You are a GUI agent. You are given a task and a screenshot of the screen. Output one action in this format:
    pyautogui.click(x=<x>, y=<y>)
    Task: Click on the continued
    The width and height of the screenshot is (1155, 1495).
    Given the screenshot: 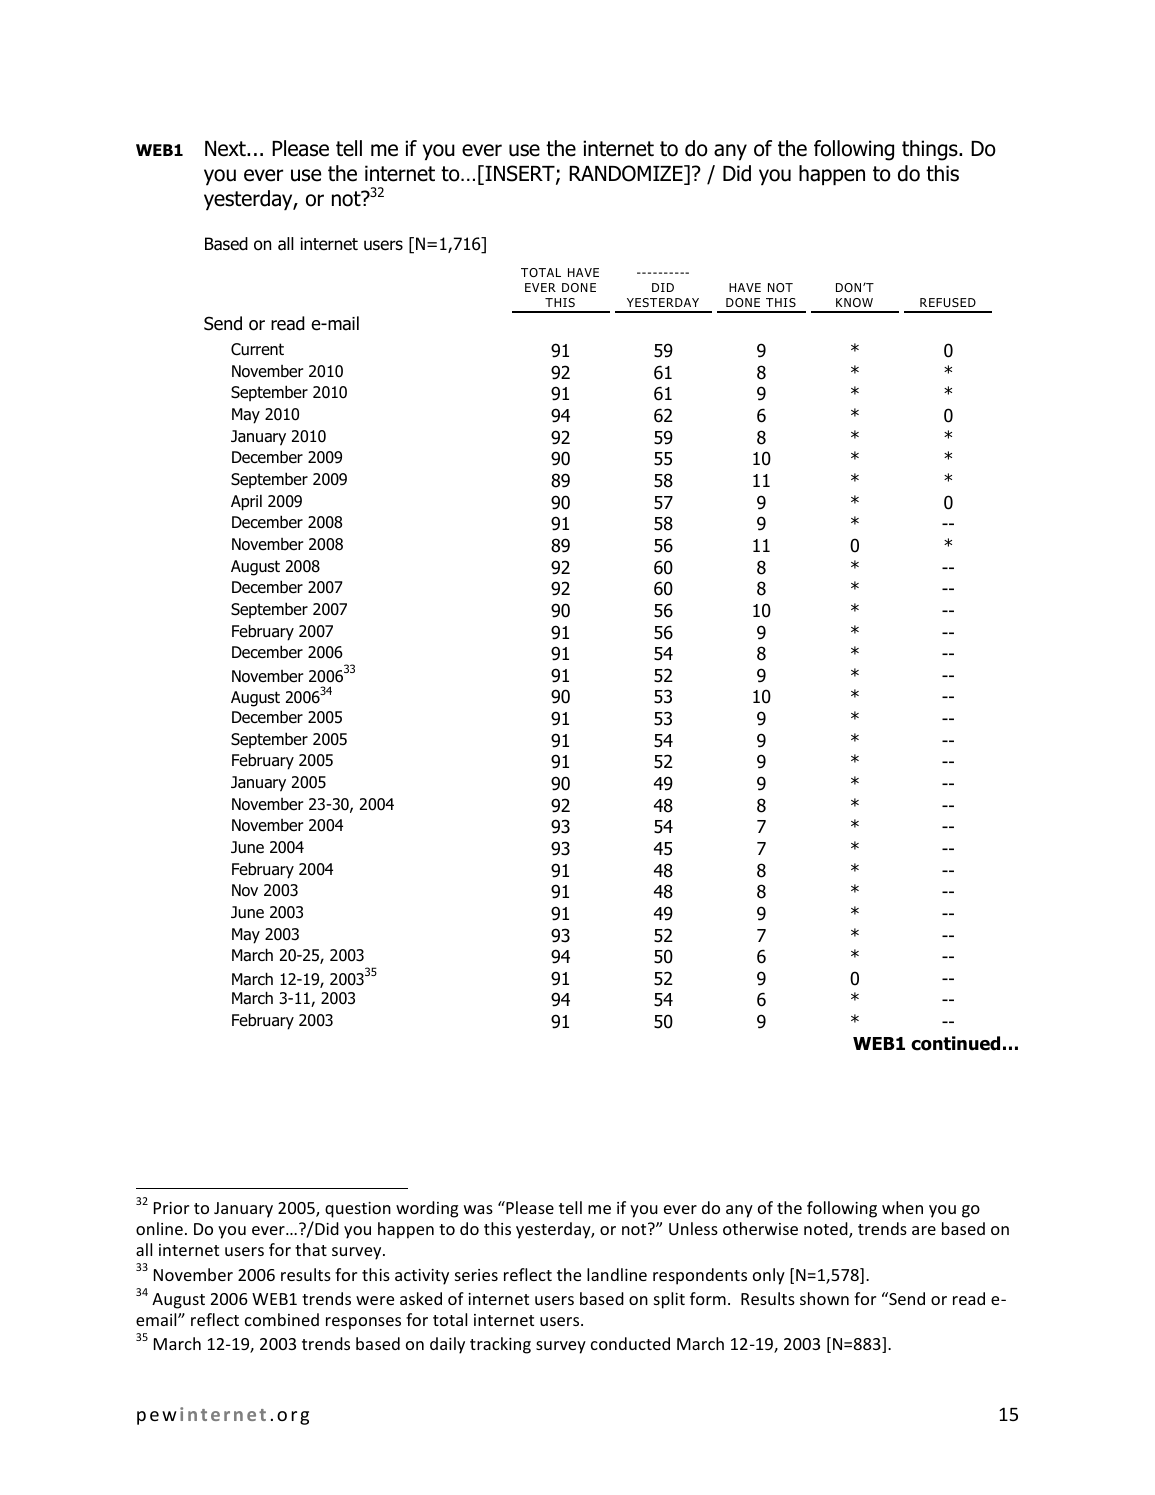 What is the action you would take?
    pyautogui.click(x=955, y=1043)
